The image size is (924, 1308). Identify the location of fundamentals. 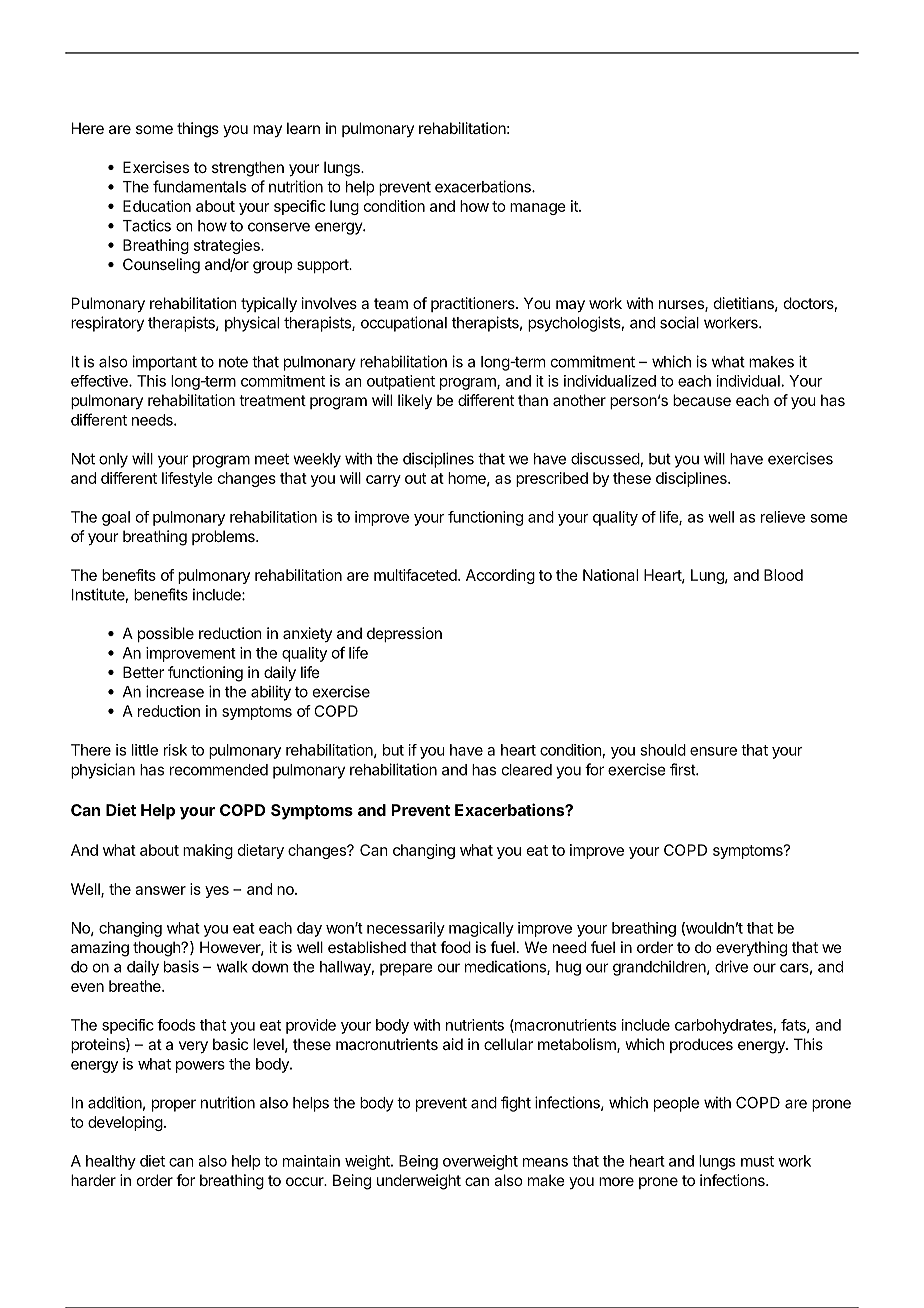
(199, 186).
